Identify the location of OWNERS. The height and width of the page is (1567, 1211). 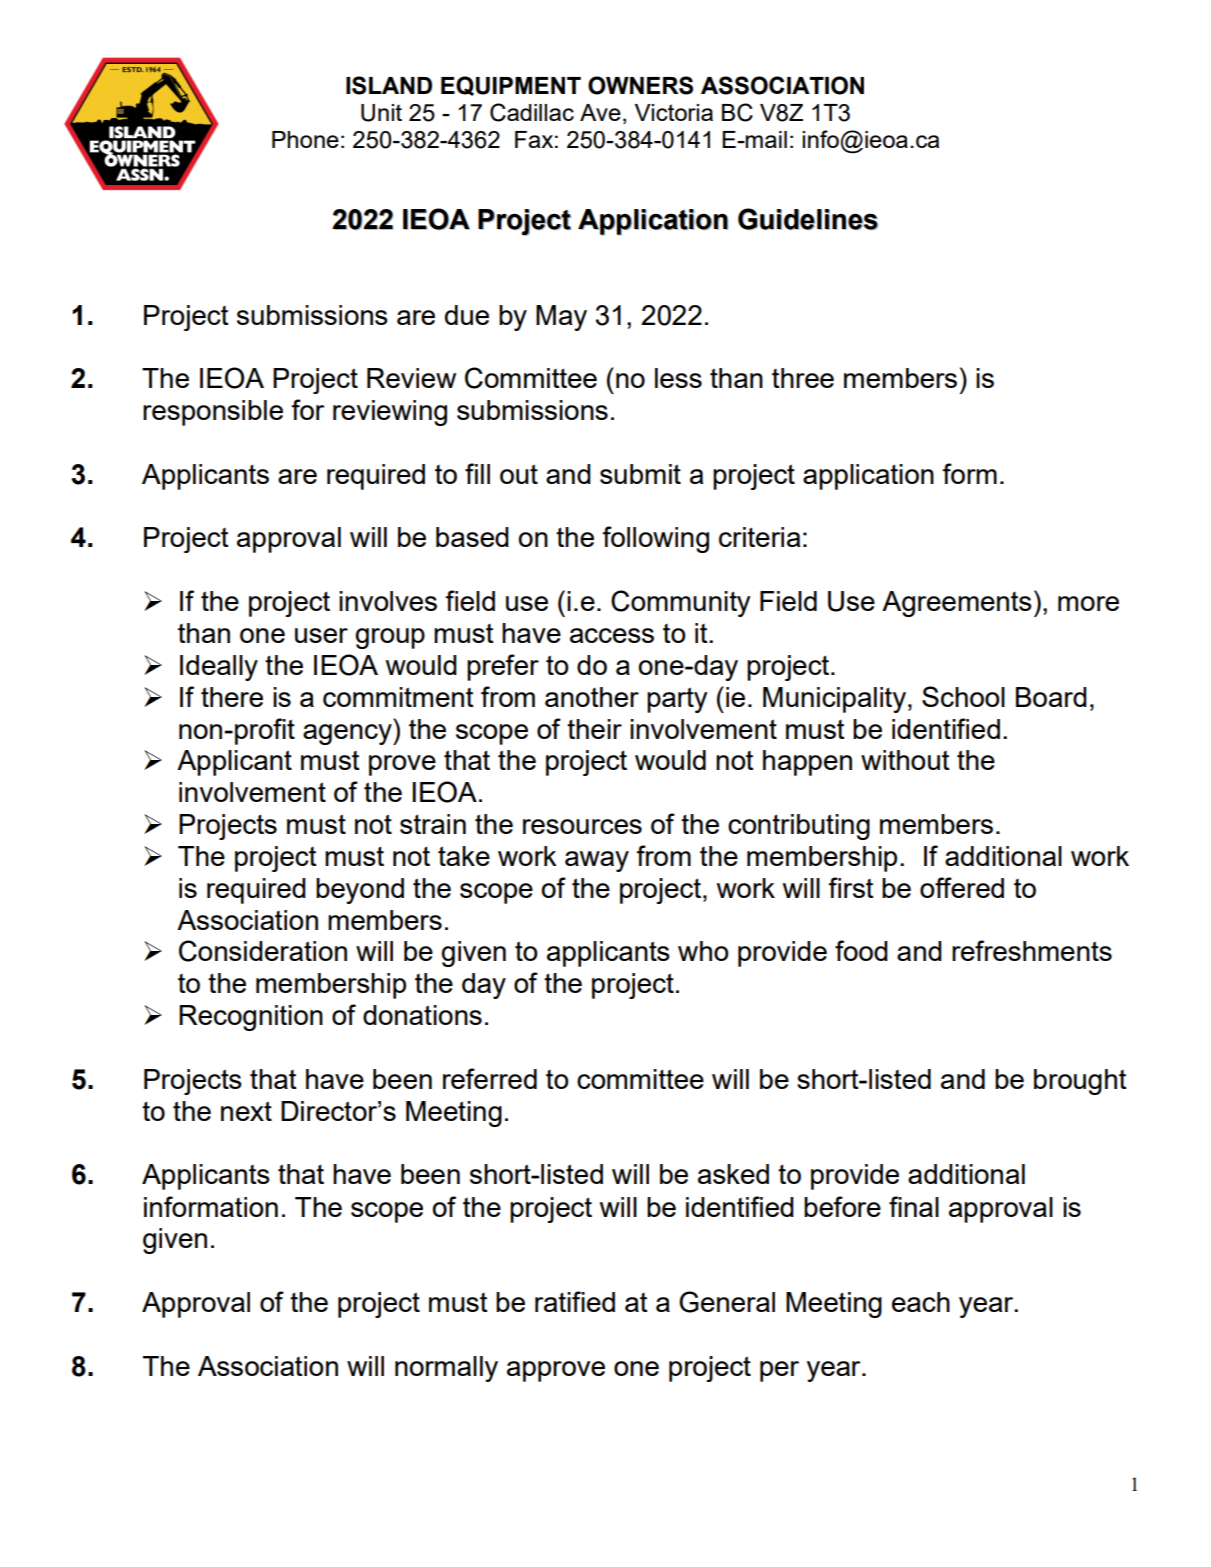
(640, 85).
